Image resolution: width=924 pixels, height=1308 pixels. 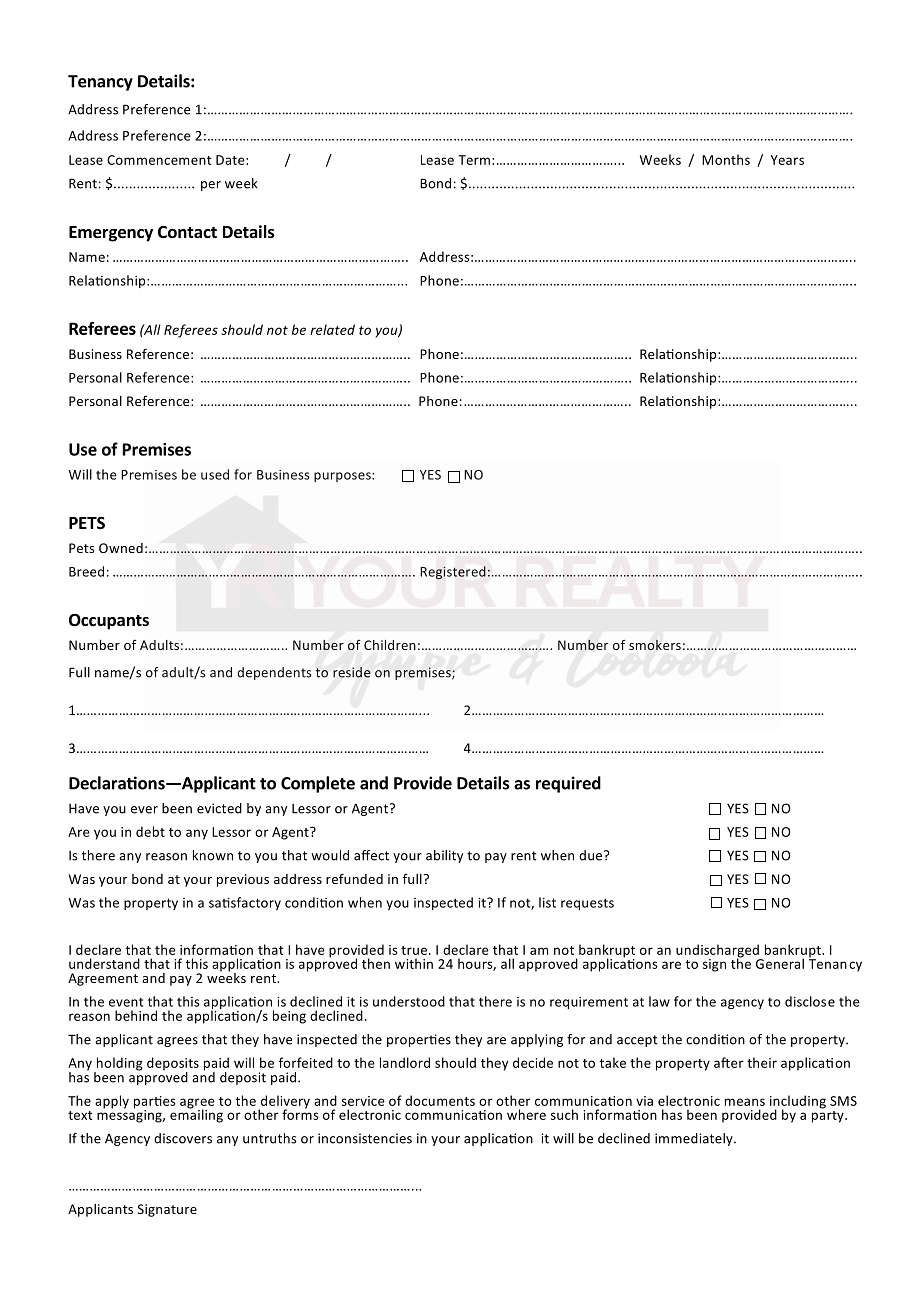 I want to click on Children, so click(x=390, y=645).
